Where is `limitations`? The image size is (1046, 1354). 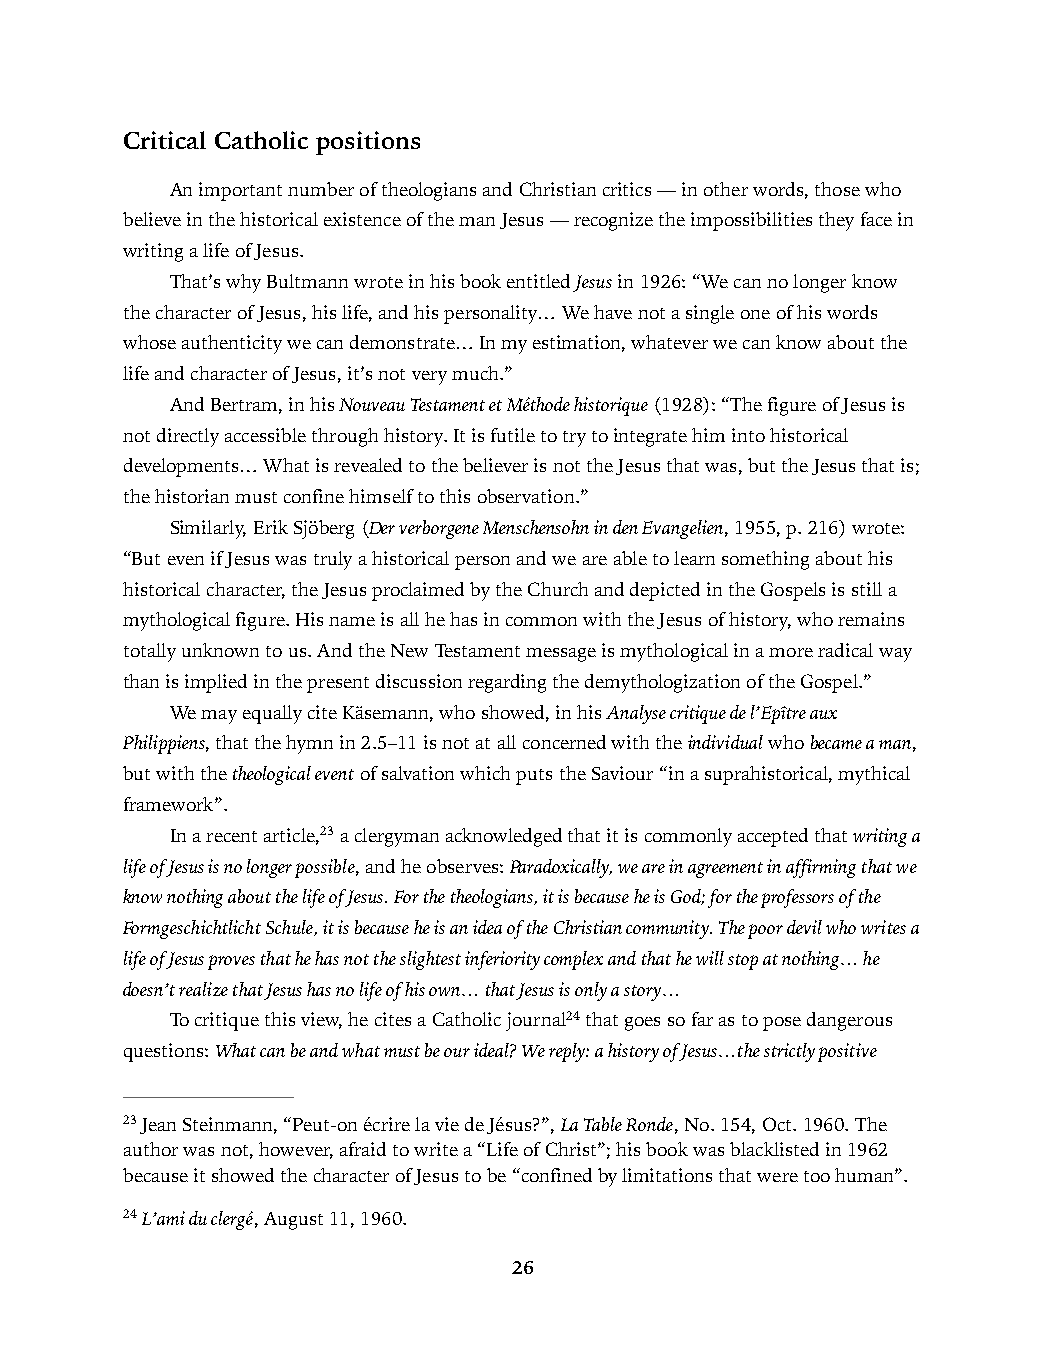 limitations is located at coordinates (667, 1175).
